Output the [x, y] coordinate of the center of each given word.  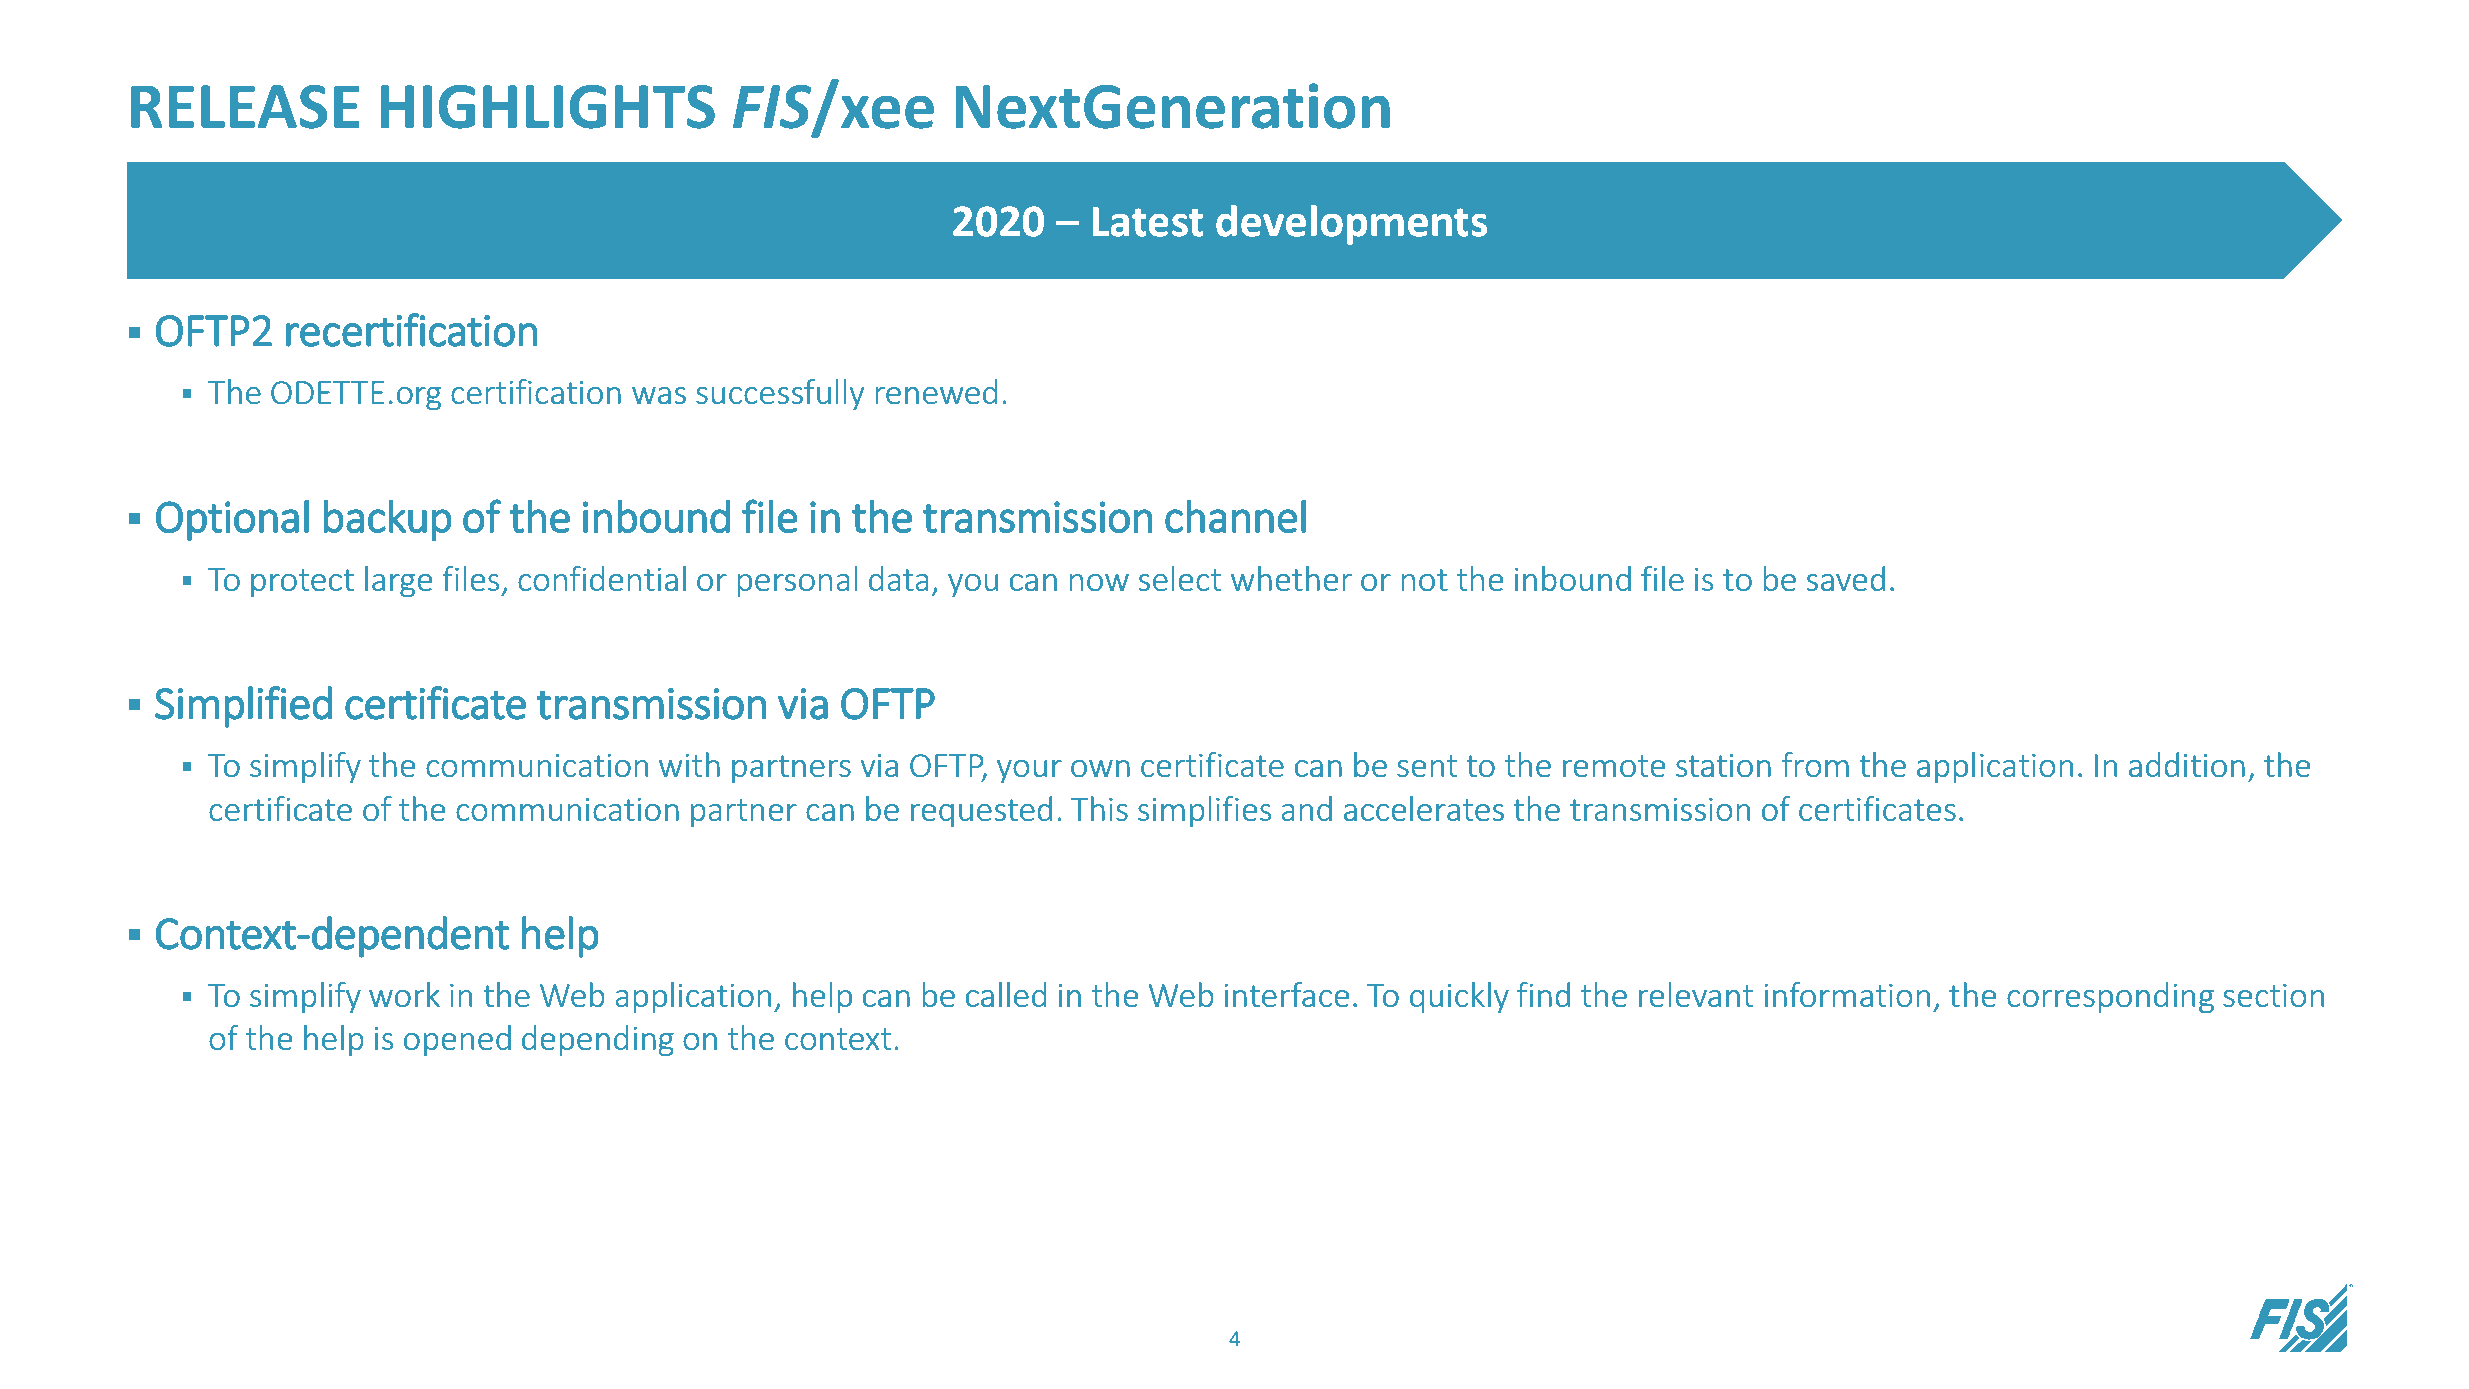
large [398, 582]
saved [1845, 578]
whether [1291, 578]
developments [1351, 225]
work [404, 994]
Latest [1148, 222]
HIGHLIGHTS [548, 107]
